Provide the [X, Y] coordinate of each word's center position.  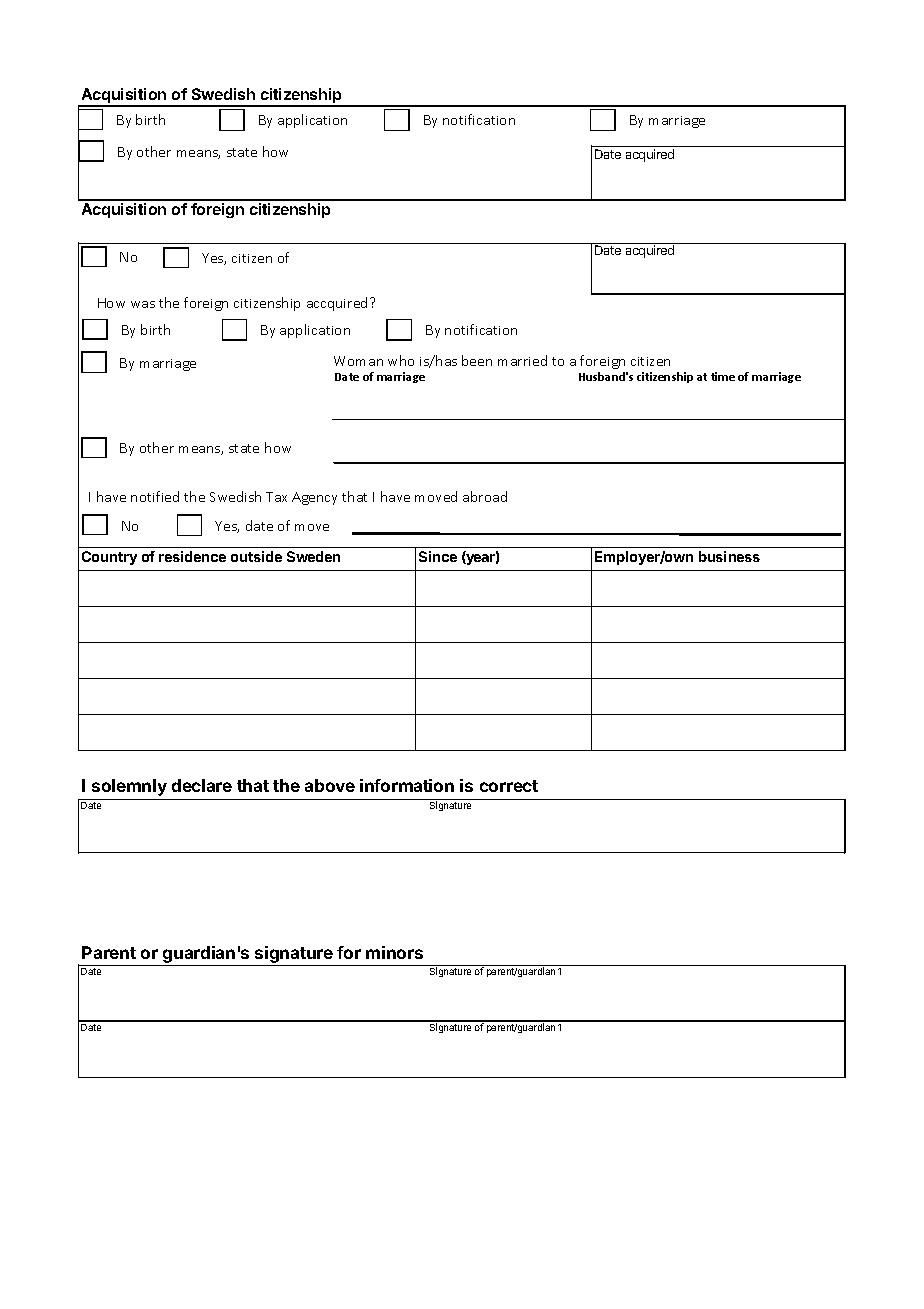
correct [509, 786]
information [407, 785]
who [401, 360]
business [729, 556]
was [143, 304]
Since [438, 556]
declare [202, 785]
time [723, 376]
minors [394, 952]
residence [192, 556]
